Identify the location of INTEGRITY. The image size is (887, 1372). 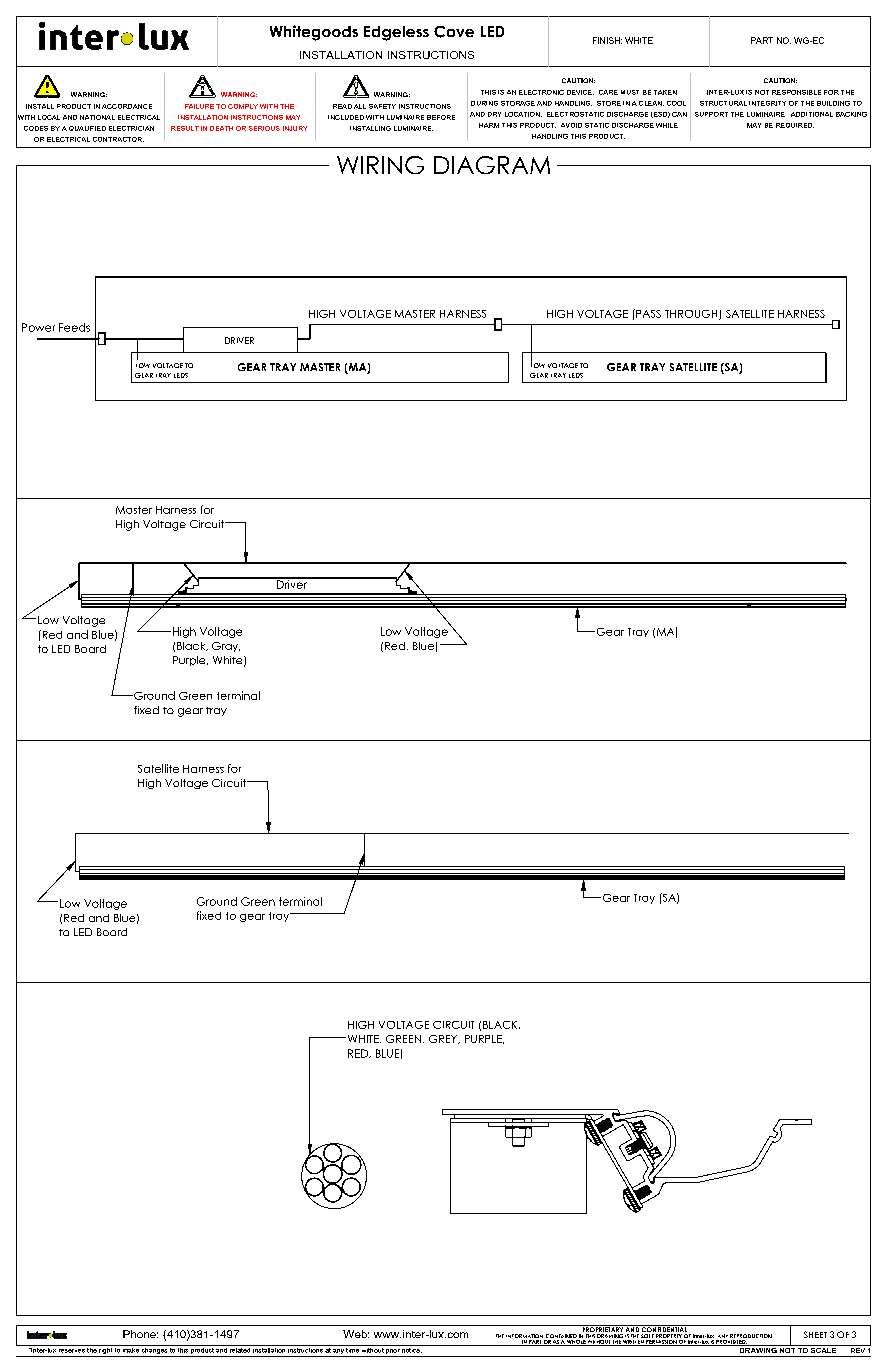
(767, 103).
